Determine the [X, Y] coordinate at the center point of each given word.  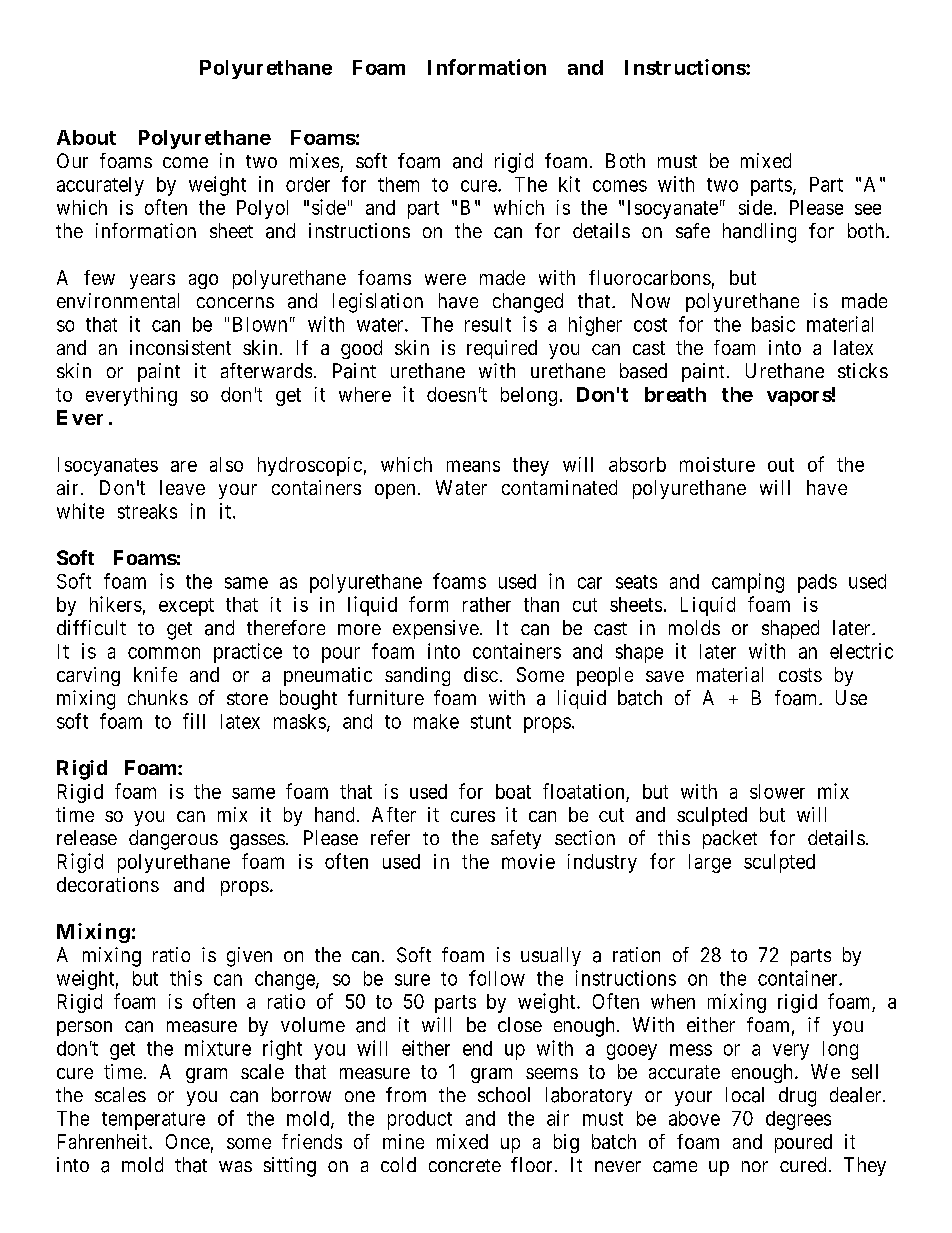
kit [569, 184]
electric [861, 651]
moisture [717, 464]
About [86, 137]
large [710, 863]
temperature [153, 1121]
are [184, 466]
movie [528, 861]
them [398, 184]
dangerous [173, 840]
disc [481, 674]
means [473, 466]
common [164, 653]
